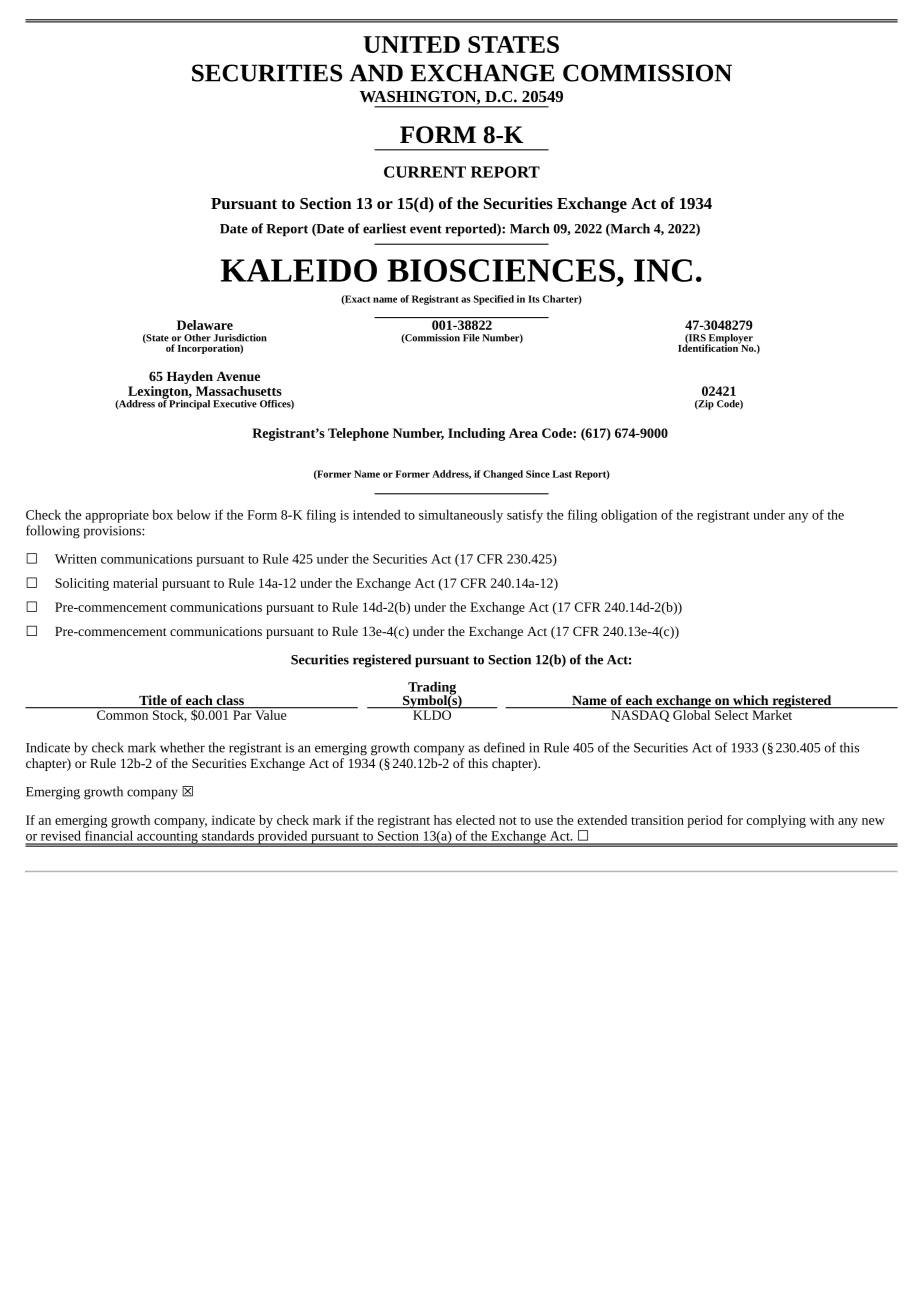 This document has height=1308, width=924. I want to click on elected, so click(475, 820).
